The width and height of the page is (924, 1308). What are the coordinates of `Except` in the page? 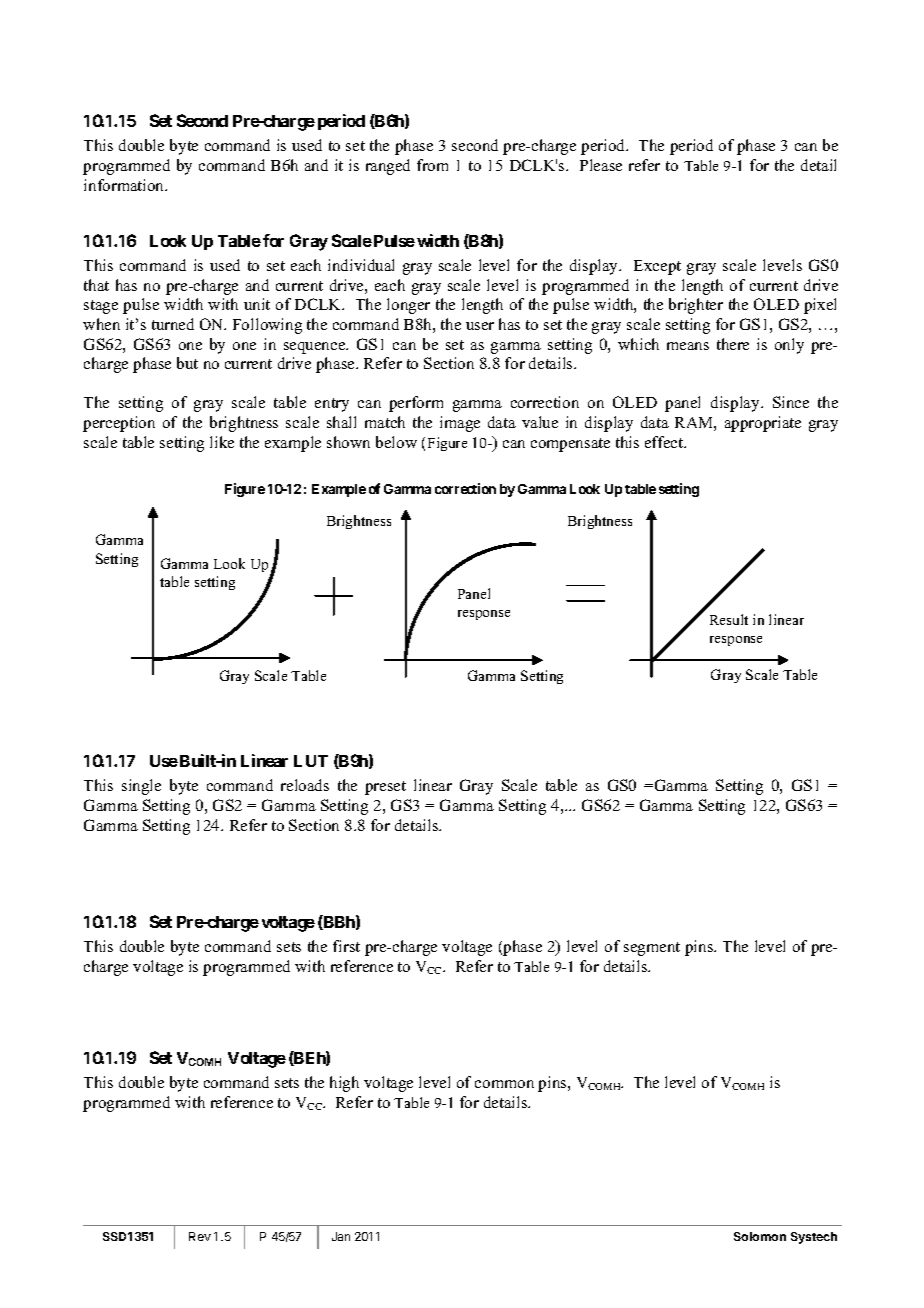 It's located at (657, 267).
